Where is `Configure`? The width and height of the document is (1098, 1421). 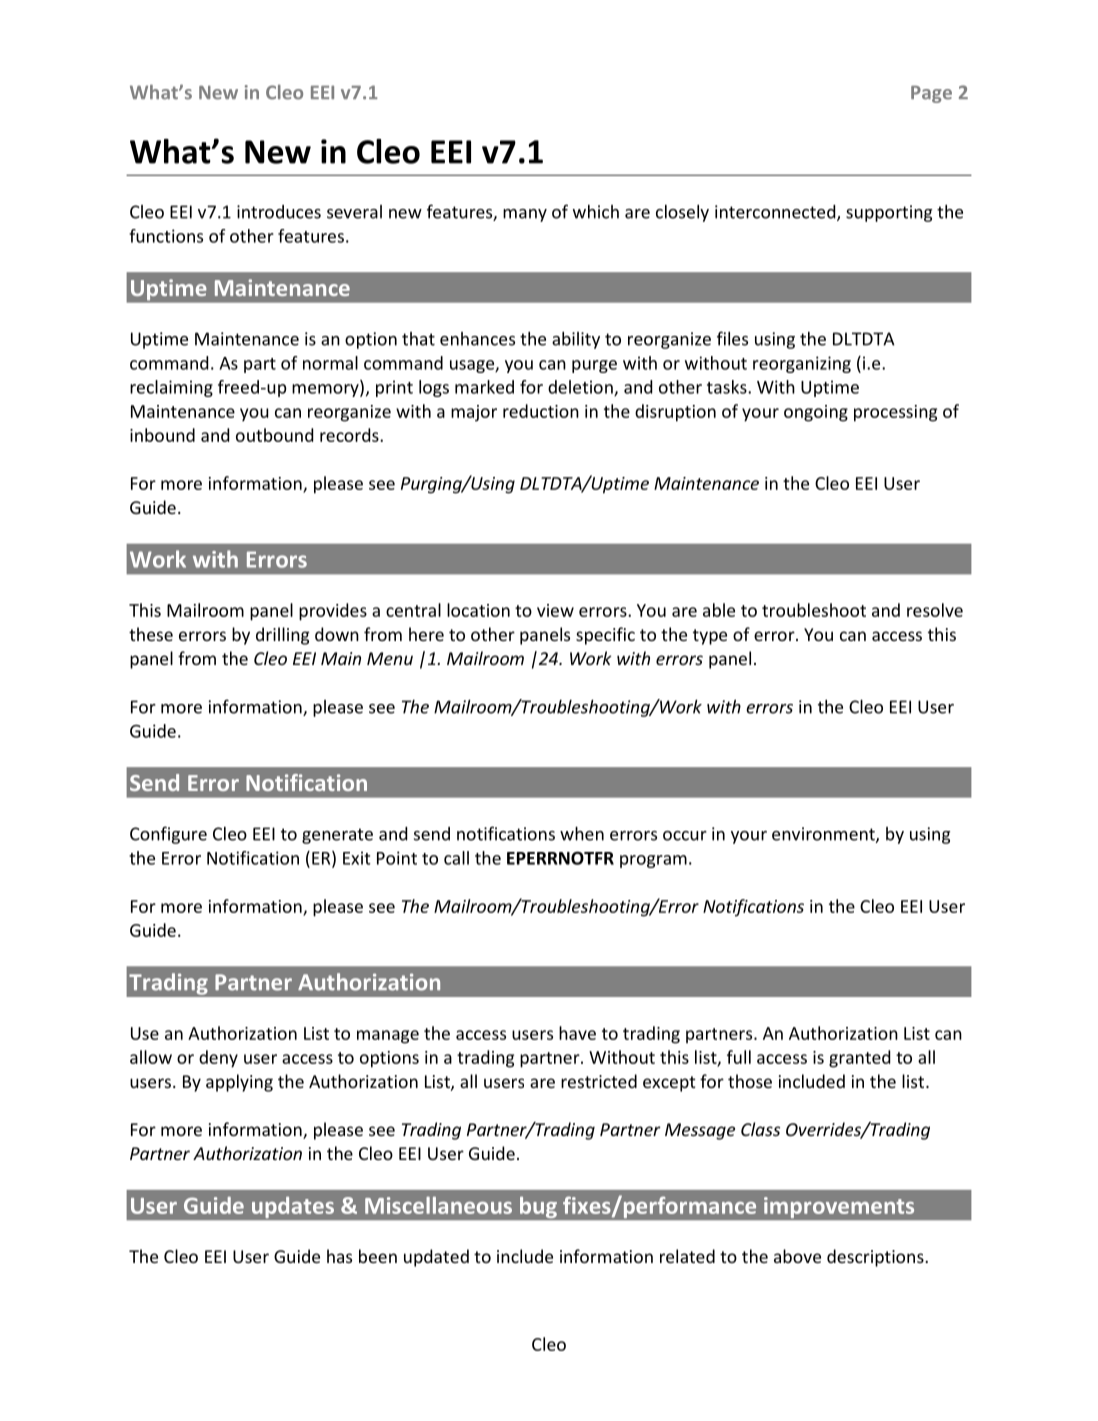
Configure is located at coordinates (168, 835).
